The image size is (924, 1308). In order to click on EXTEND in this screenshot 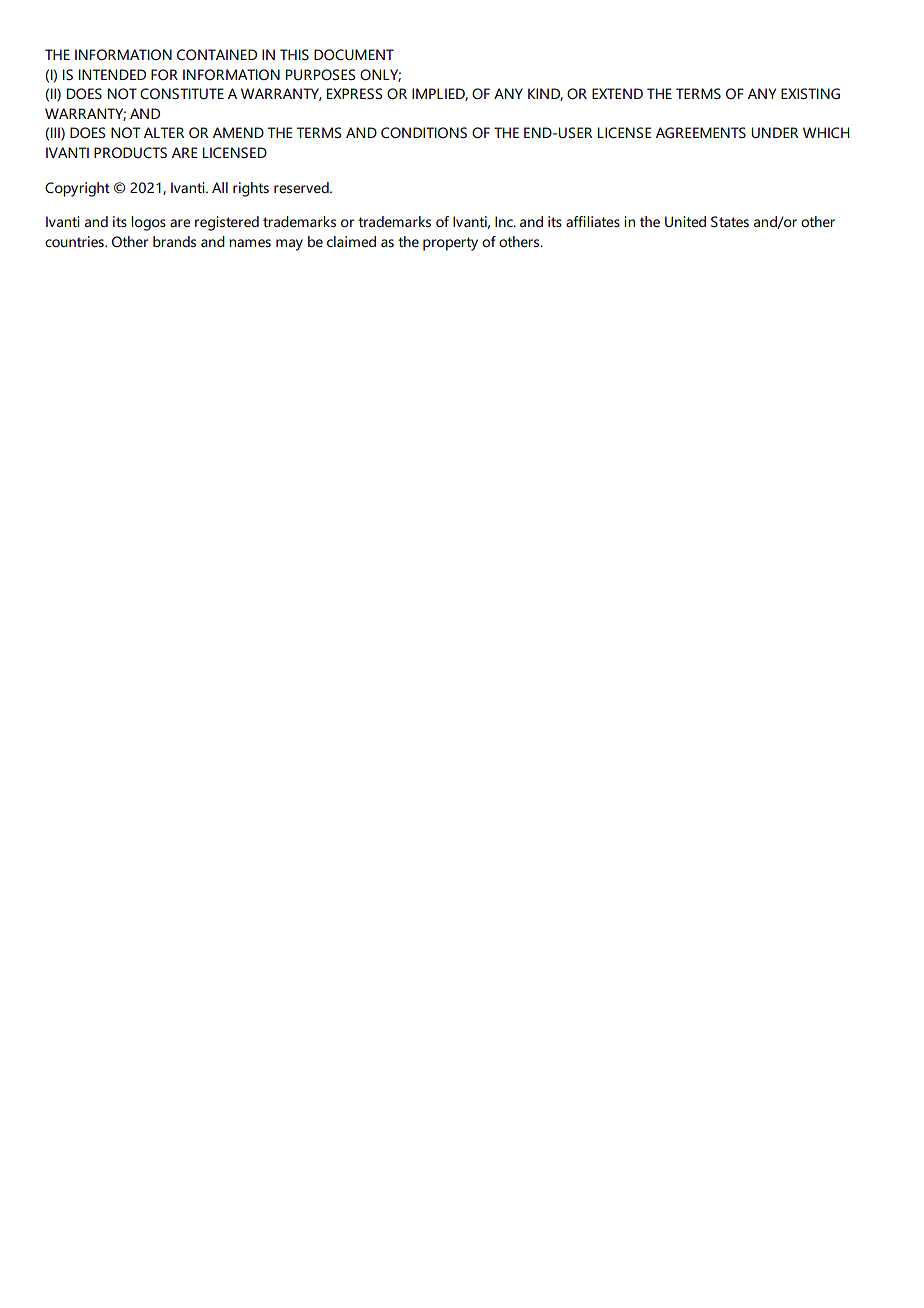, I will do `click(617, 93)`.
